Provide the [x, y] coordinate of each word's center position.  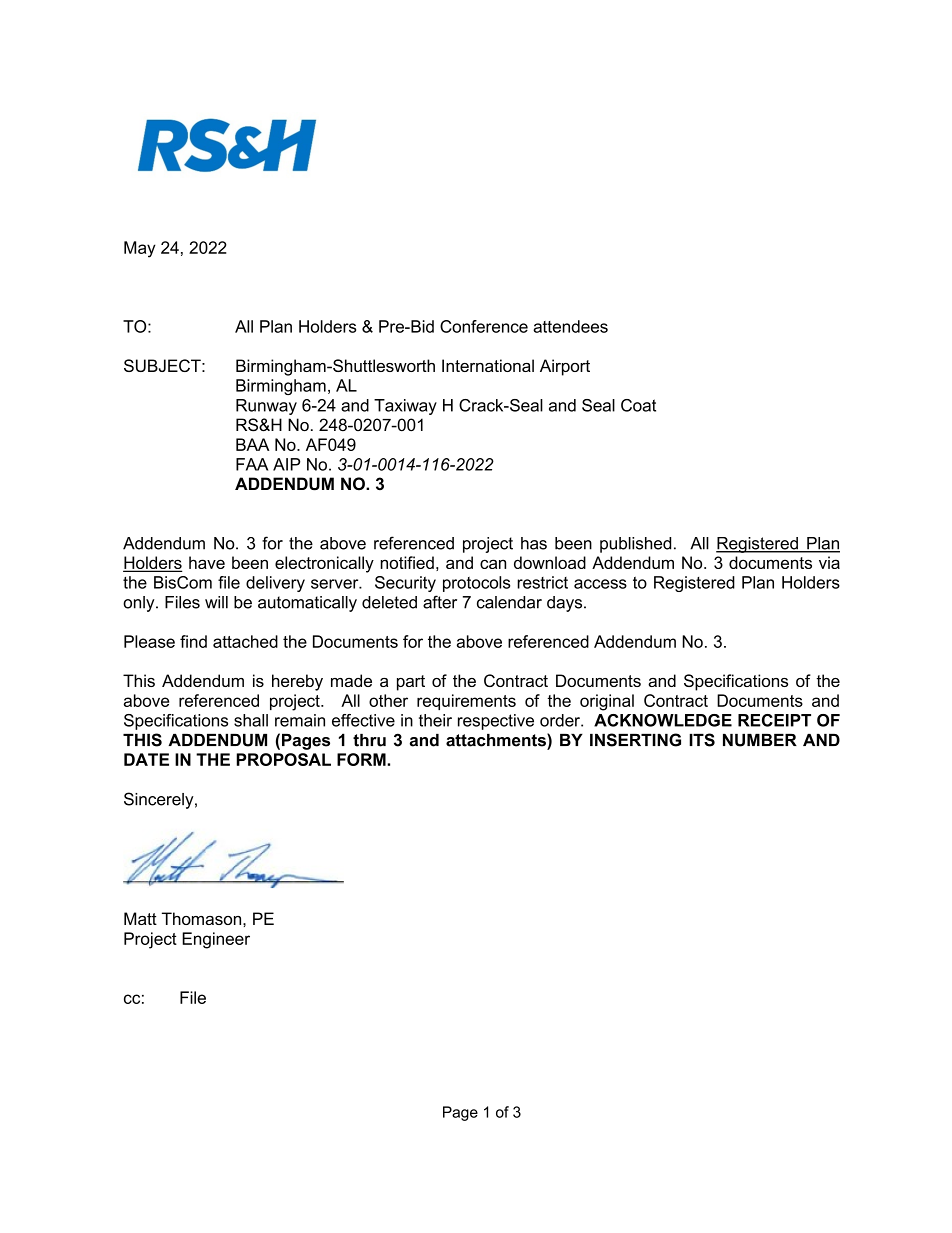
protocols [476, 584]
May [140, 249]
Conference [484, 326]
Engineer [216, 940]
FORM [362, 759]
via [829, 562]
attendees [570, 326]
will [216, 602]
